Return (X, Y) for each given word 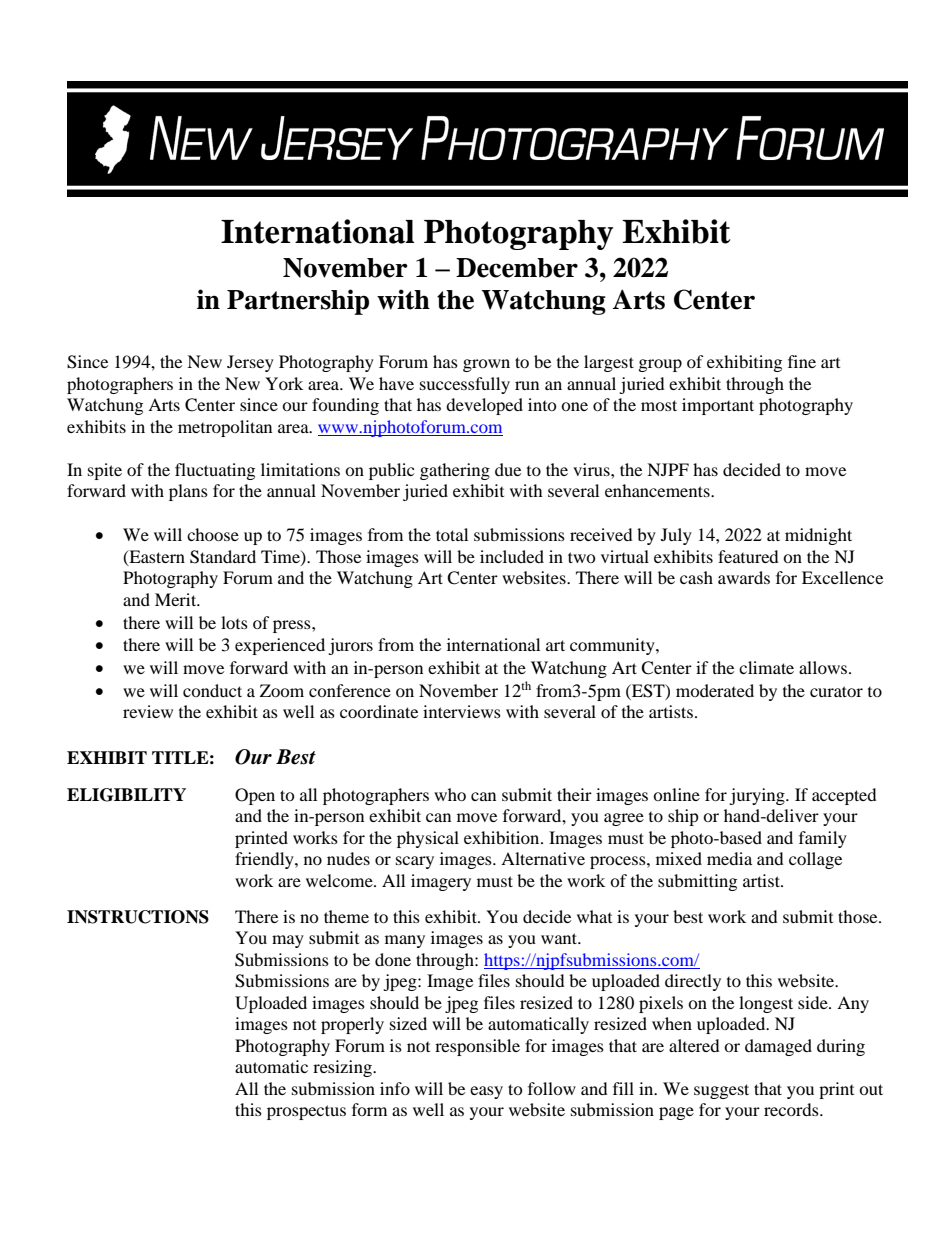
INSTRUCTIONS (138, 917)
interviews (462, 711)
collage (815, 860)
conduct (212, 690)
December (517, 268)
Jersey (250, 363)
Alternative (543, 858)
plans (188, 492)
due (508, 469)
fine (802, 361)
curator (836, 691)
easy (486, 1092)
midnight (818, 536)
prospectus (306, 1112)
